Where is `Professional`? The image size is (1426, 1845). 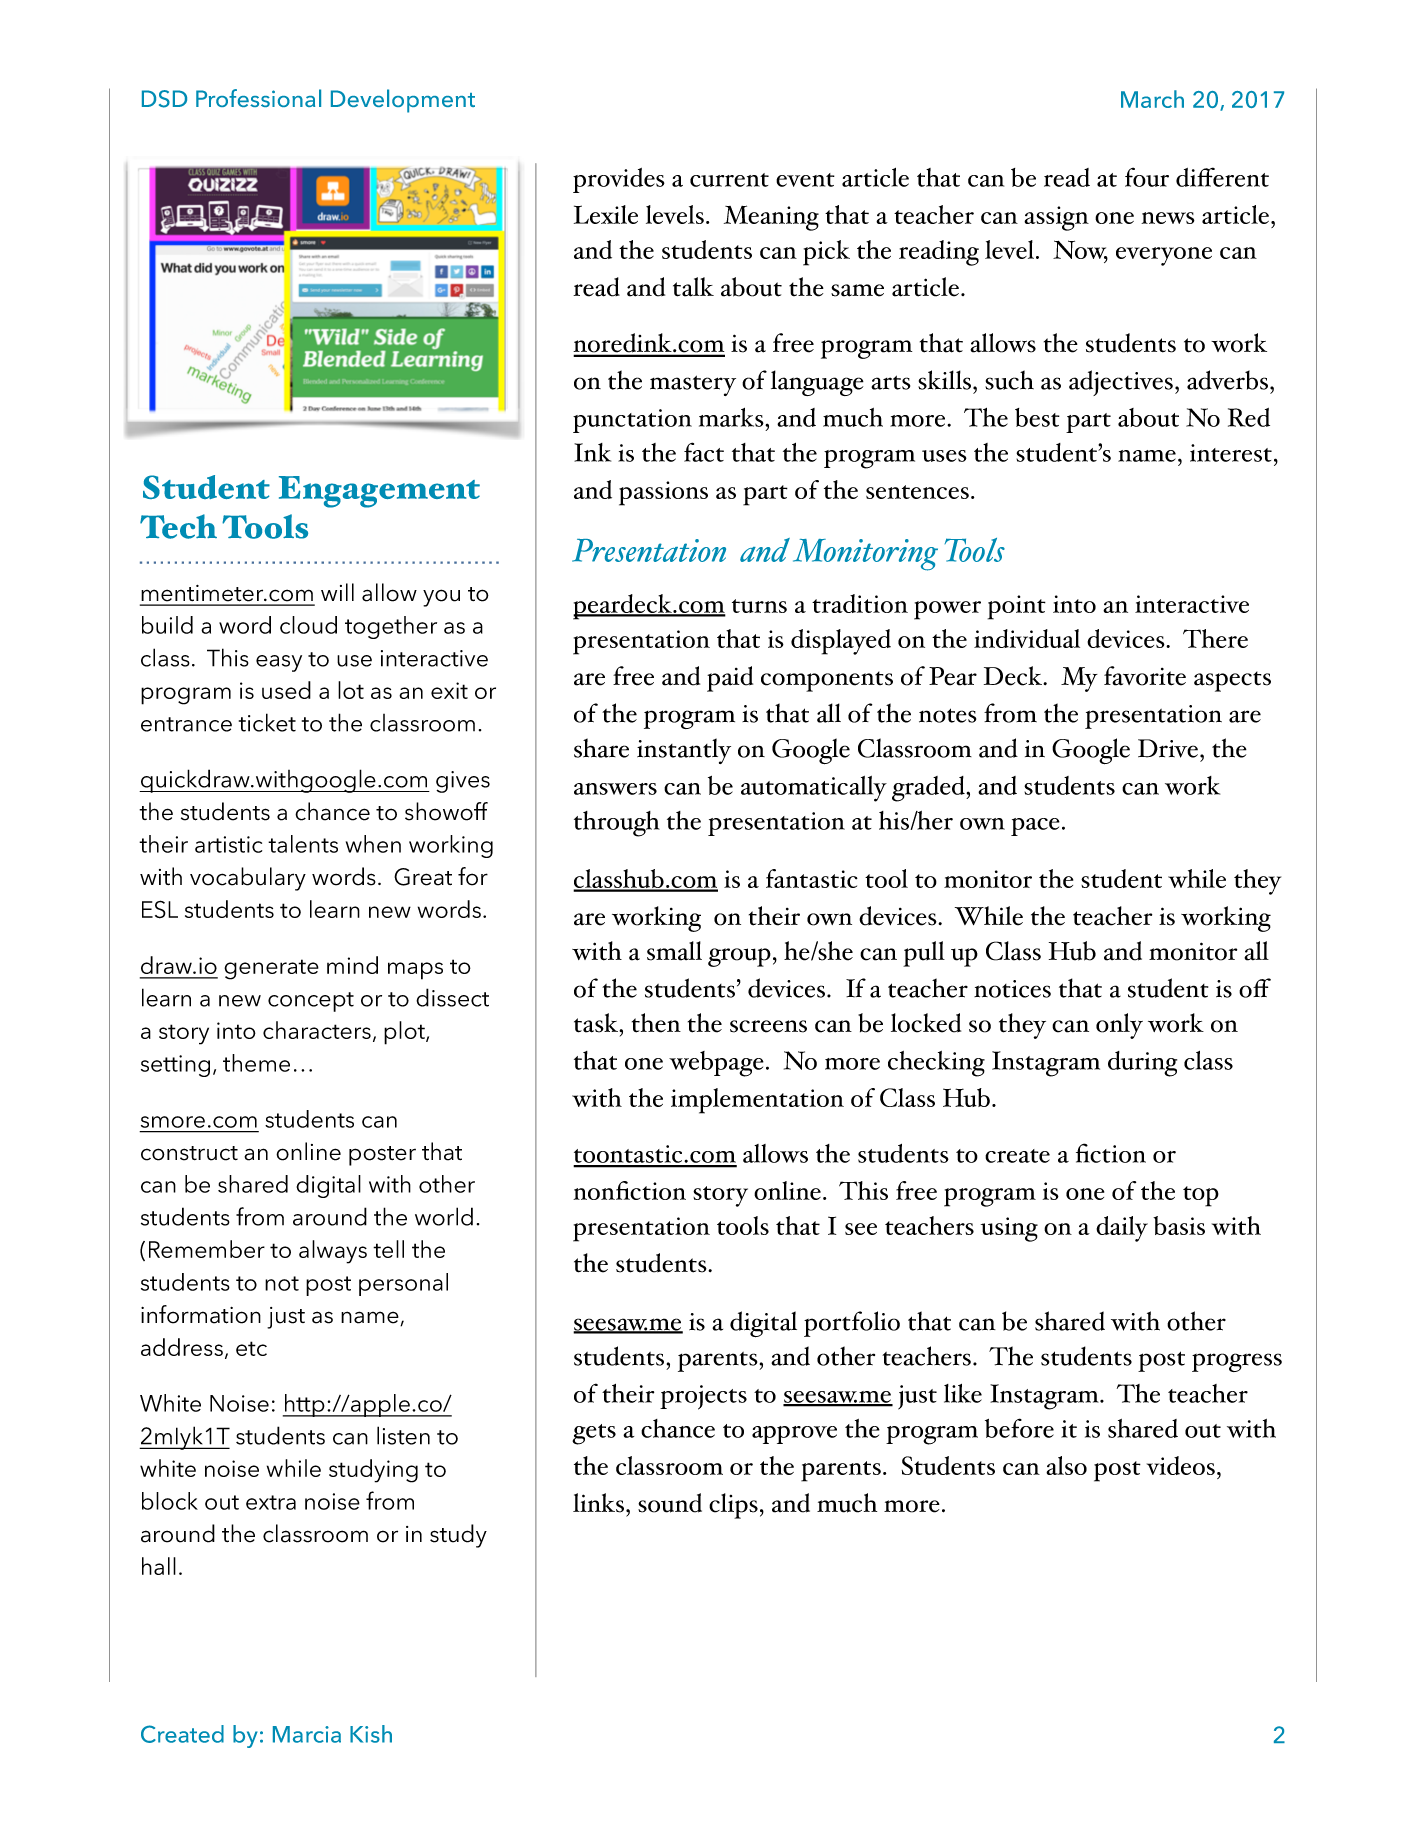
Professional is located at coordinates (258, 98).
